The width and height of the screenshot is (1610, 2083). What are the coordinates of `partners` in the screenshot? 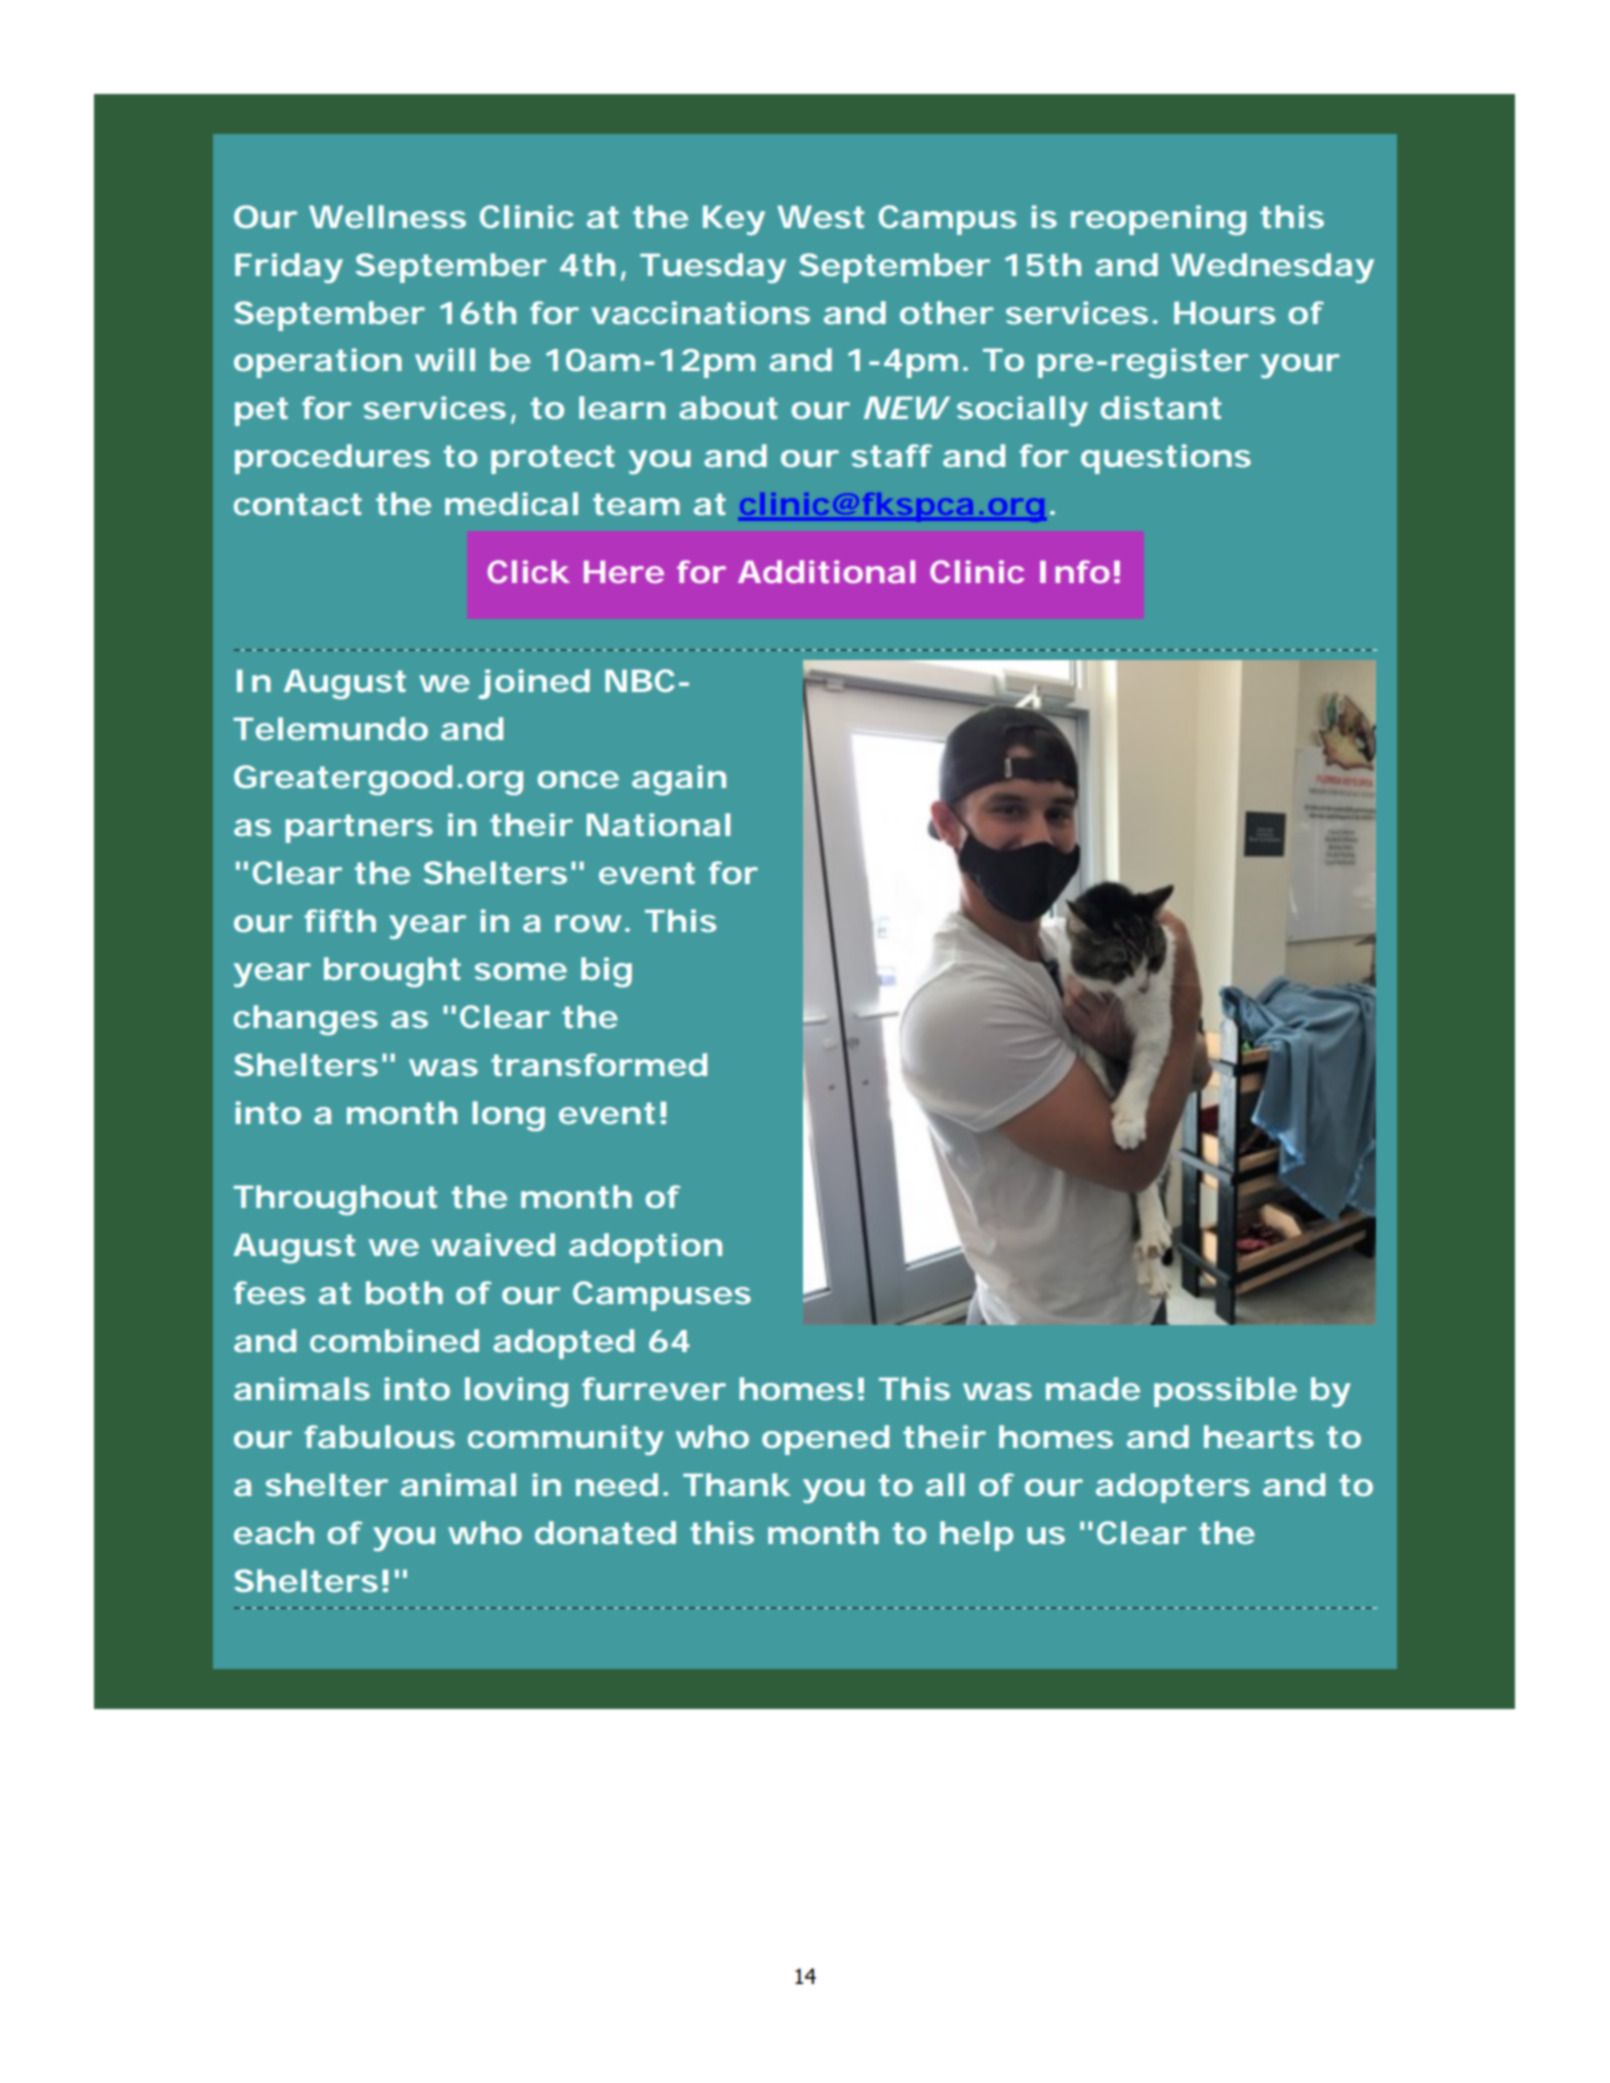 It's located at (359, 828).
